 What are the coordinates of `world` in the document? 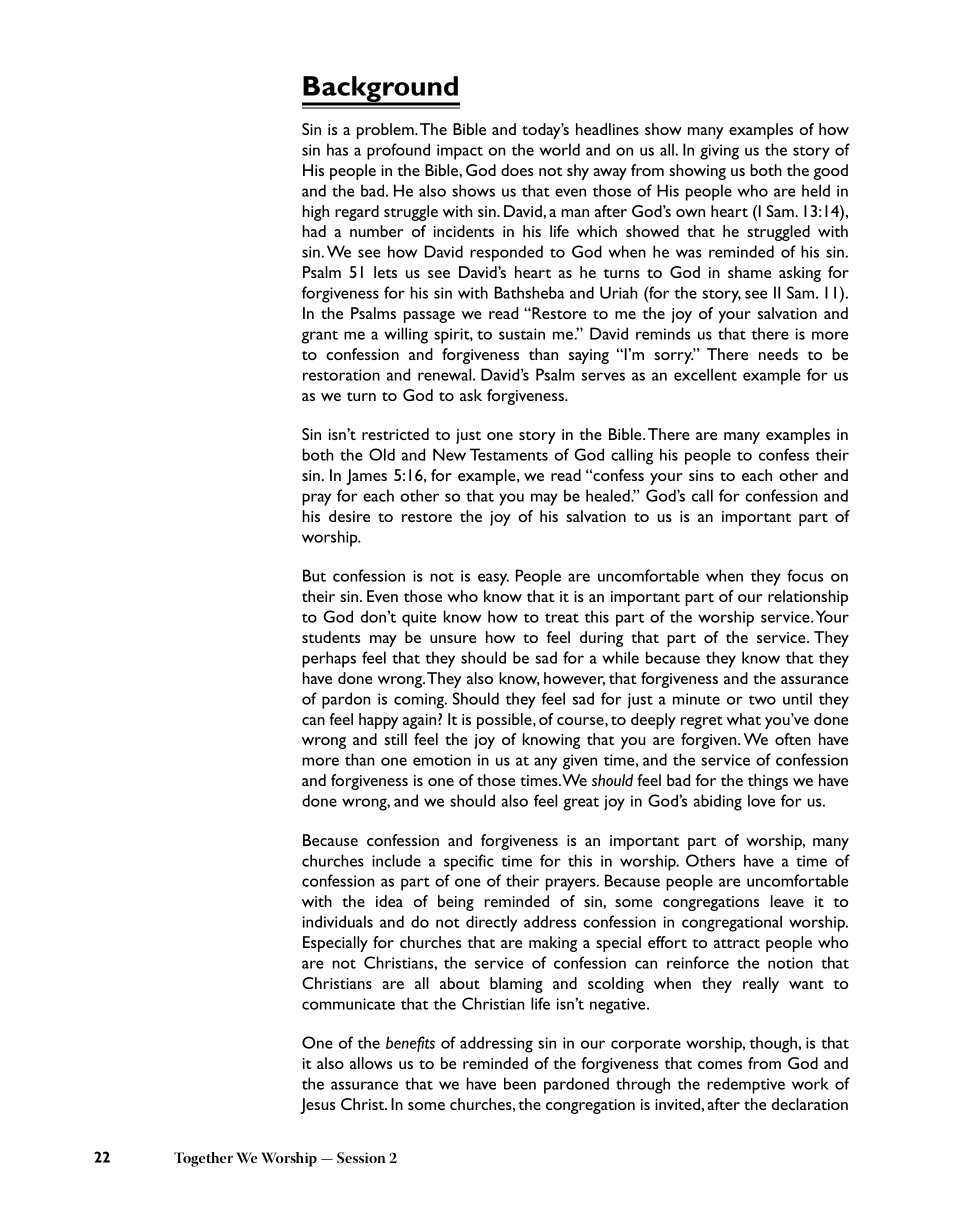 It's located at (560, 149).
